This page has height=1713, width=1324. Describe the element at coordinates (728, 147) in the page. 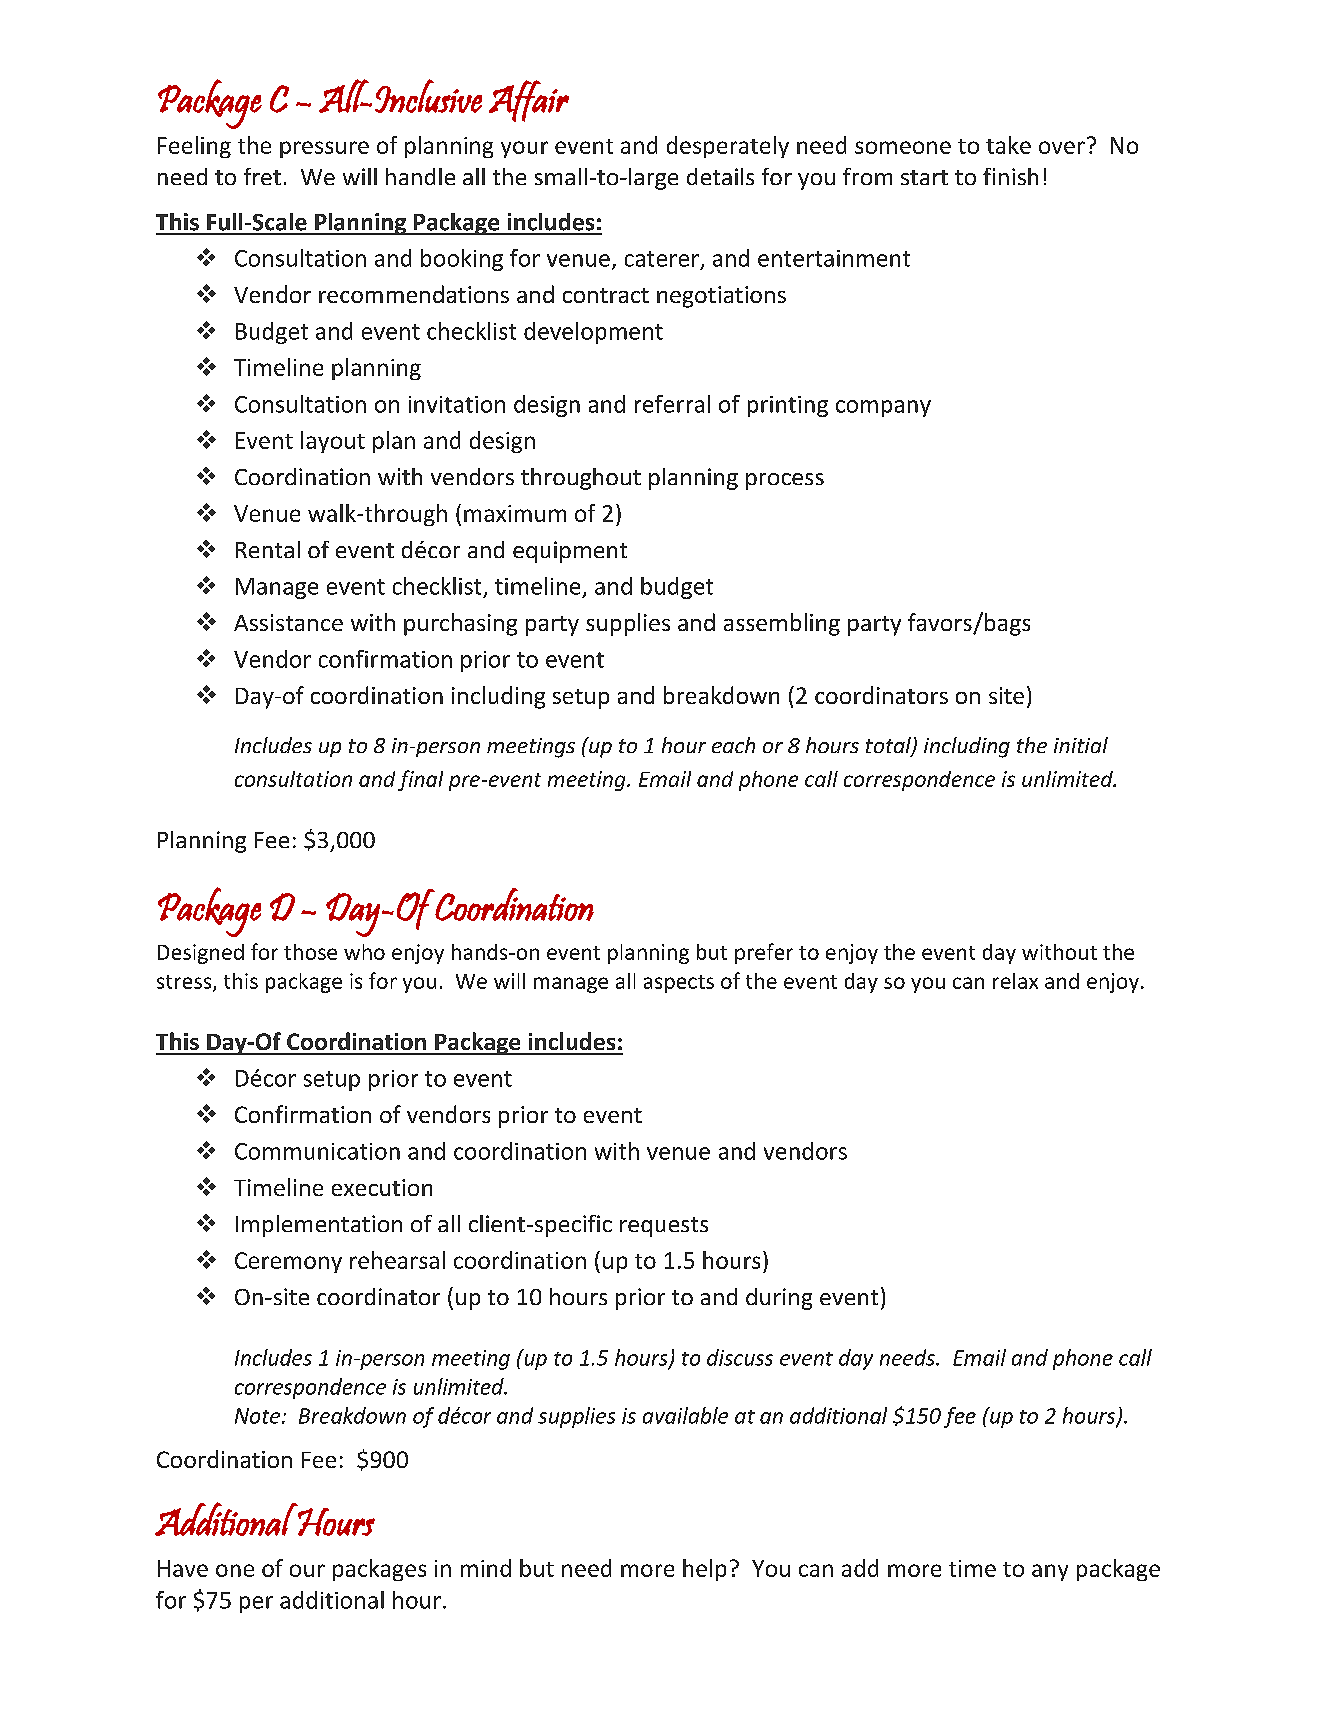

I see `desperately` at that location.
